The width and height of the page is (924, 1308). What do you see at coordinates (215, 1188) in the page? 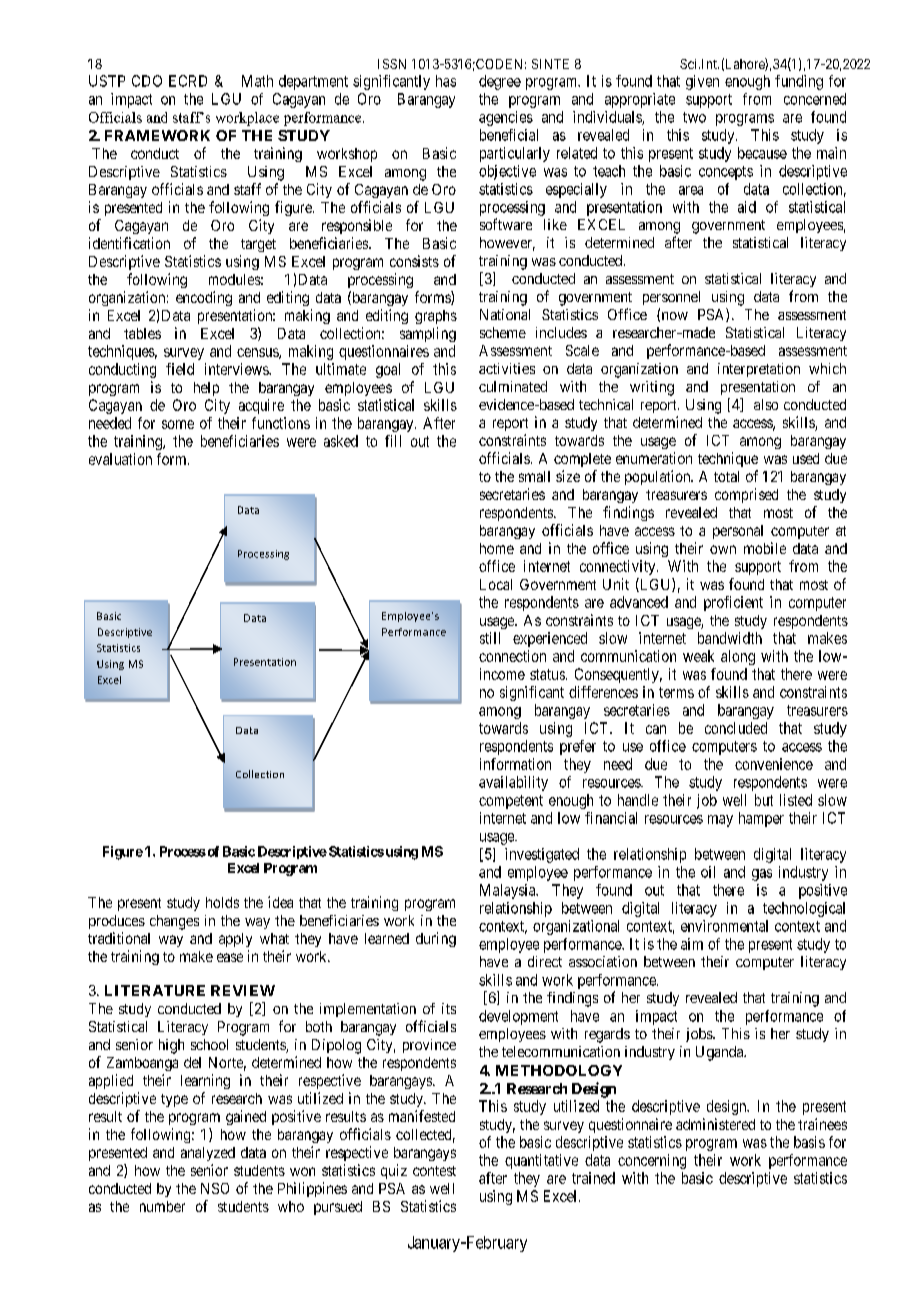
I see `NSO` at bounding box center [215, 1188].
